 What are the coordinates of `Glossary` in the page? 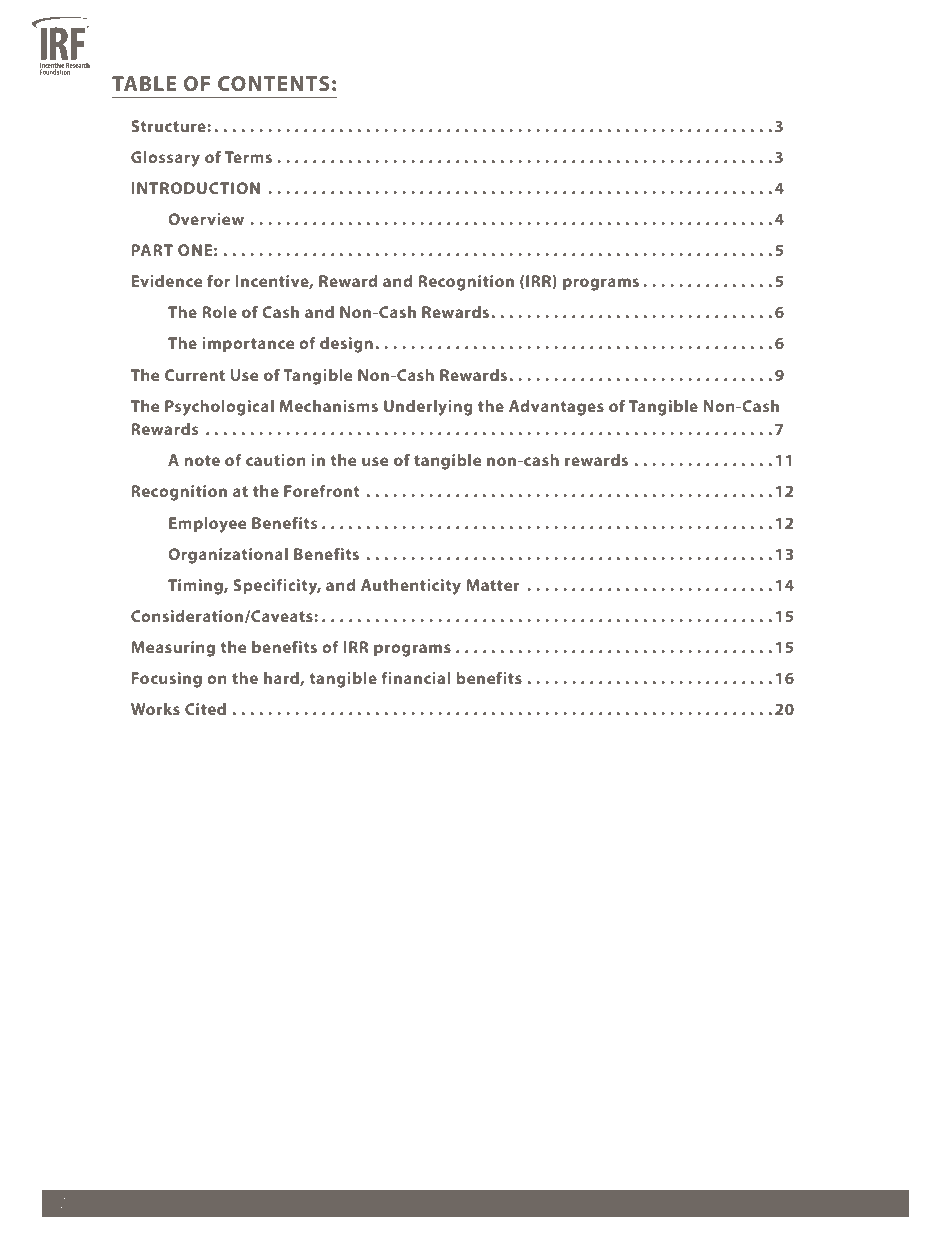 It's located at (165, 159).
